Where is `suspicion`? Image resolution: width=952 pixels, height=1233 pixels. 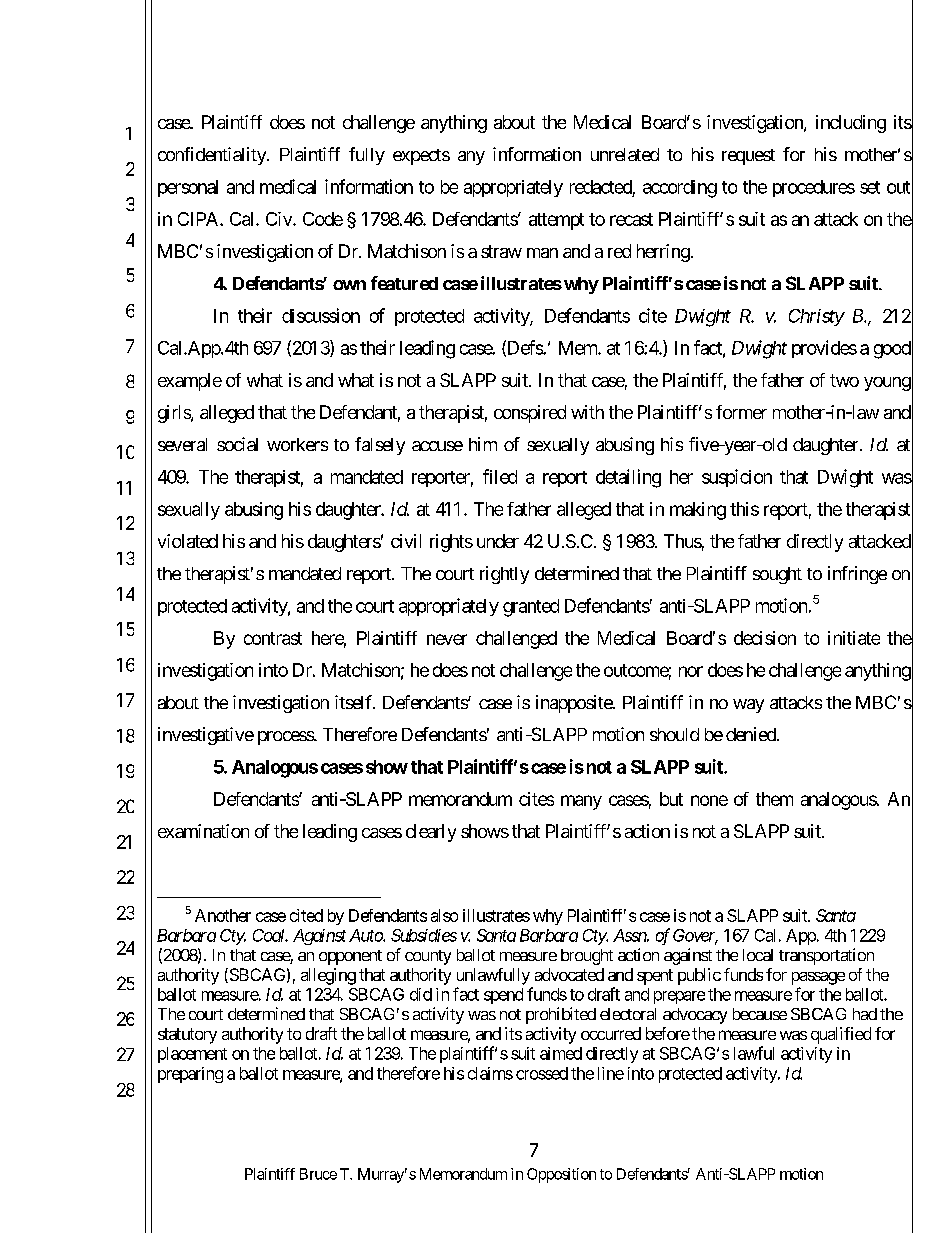 suspicion is located at coordinates (737, 478).
